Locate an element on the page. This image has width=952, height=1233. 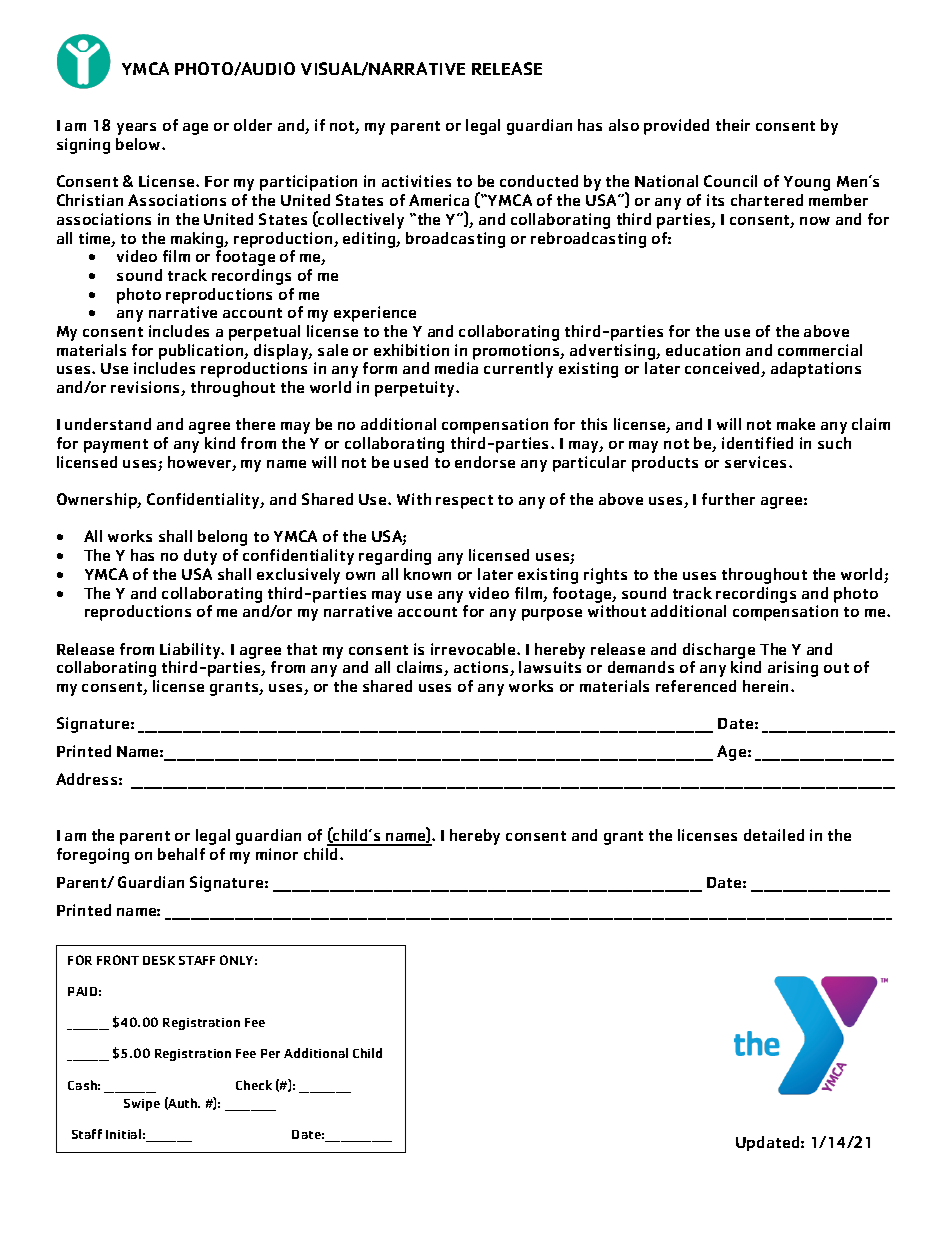
Council is located at coordinates (730, 181).
